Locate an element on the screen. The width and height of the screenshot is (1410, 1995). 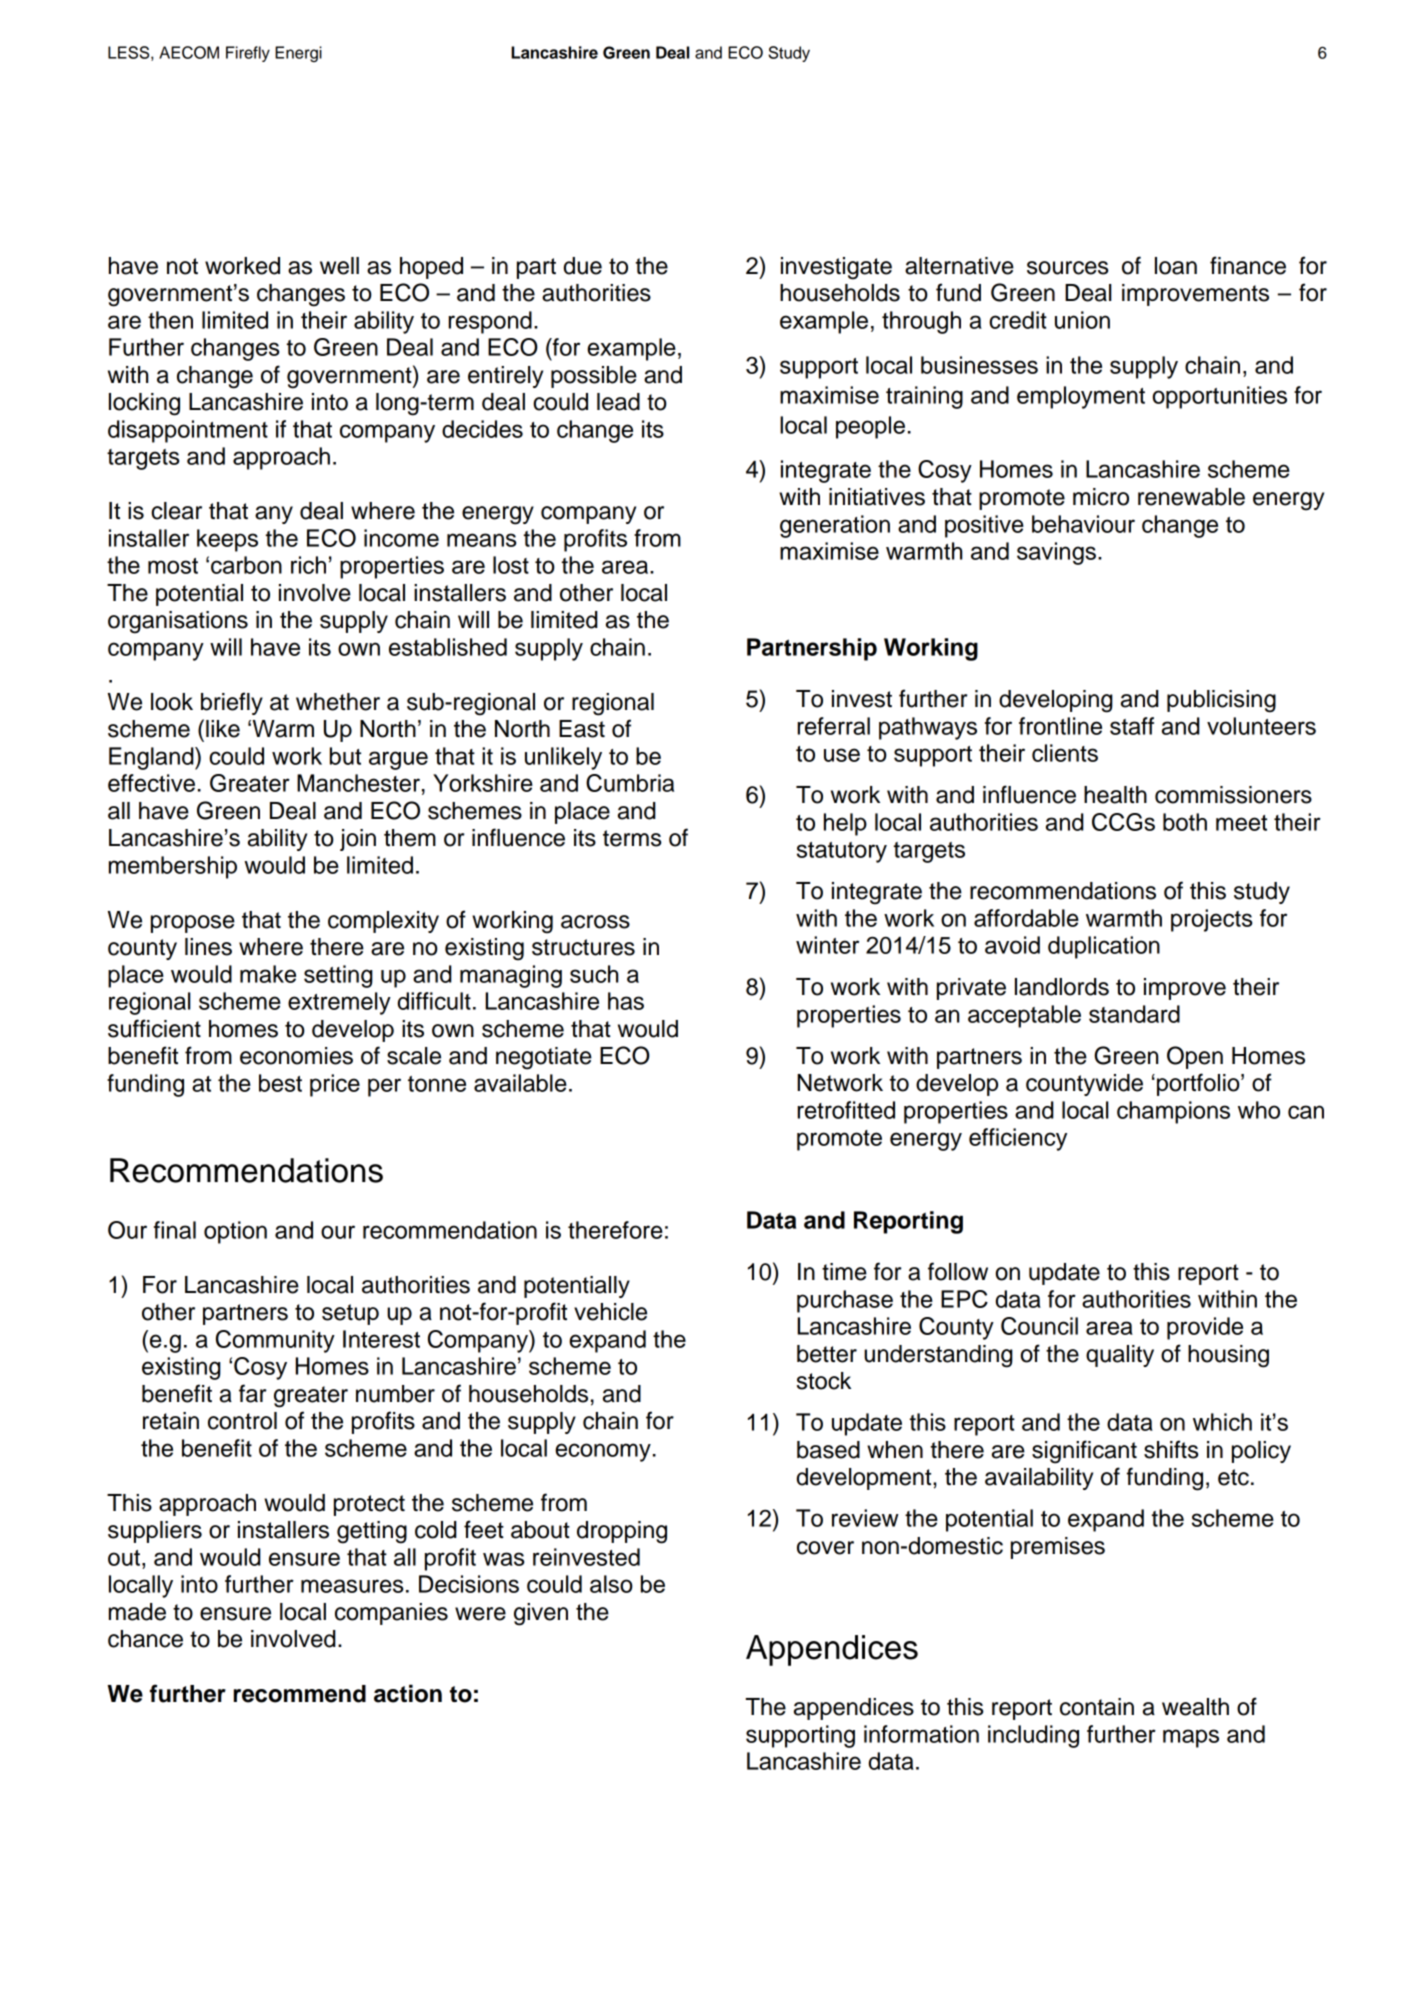
standard is located at coordinates (1134, 1014).
